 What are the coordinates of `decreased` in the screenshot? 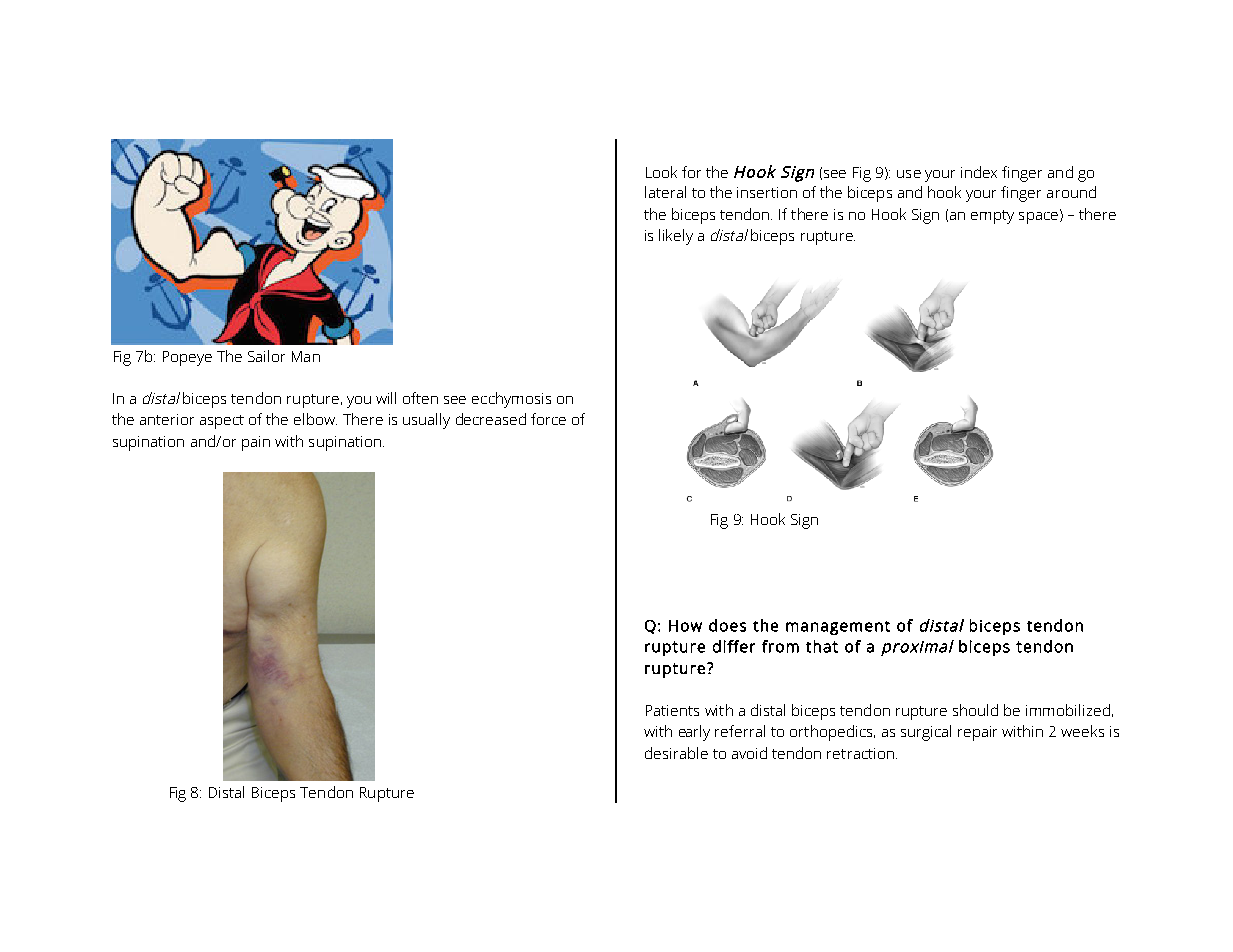 It's located at (491, 419).
